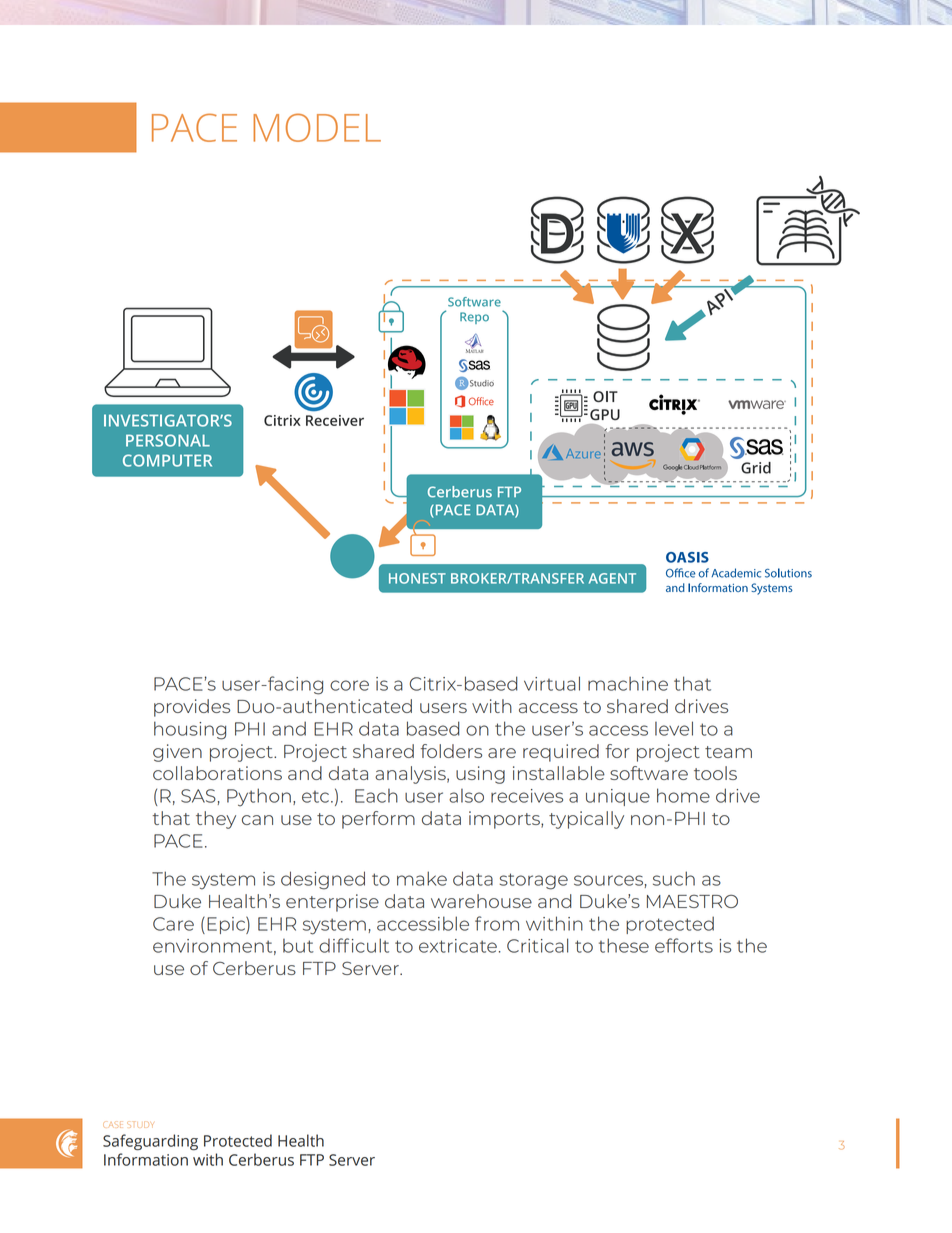 This screenshot has height=1233, width=952. I want to click on level, so click(674, 728).
